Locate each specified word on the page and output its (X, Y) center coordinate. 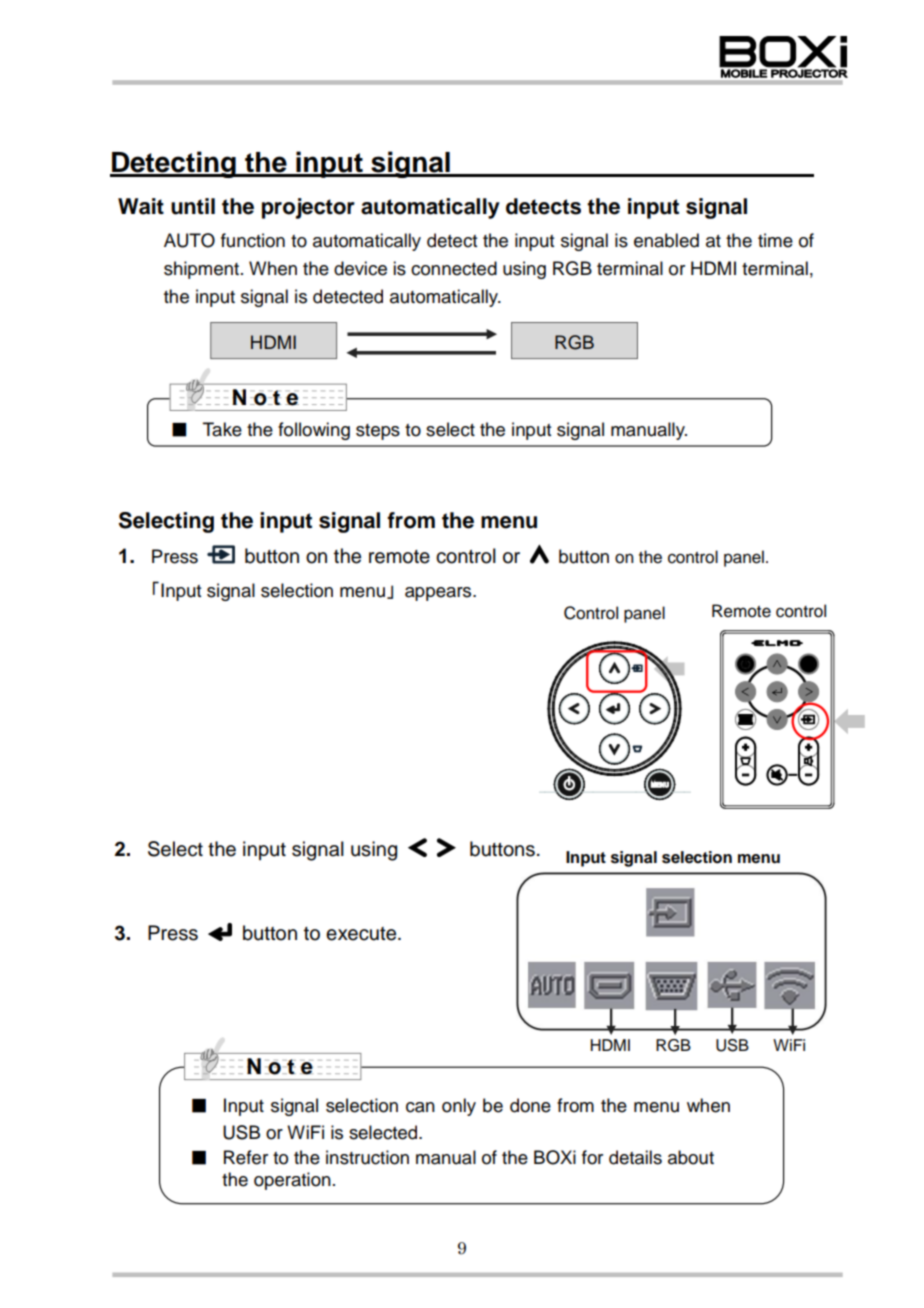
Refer (246, 1157)
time (775, 240)
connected (454, 268)
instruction (367, 1157)
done (530, 1105)
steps (378, 432)
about (691, 1157)
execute (362, 934)
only (459, 1107)
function (253, 240)
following (314, 431)
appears (439, 594)
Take (222, 429)
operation (292, 1181)
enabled (666, 240)
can (420, 1107)
